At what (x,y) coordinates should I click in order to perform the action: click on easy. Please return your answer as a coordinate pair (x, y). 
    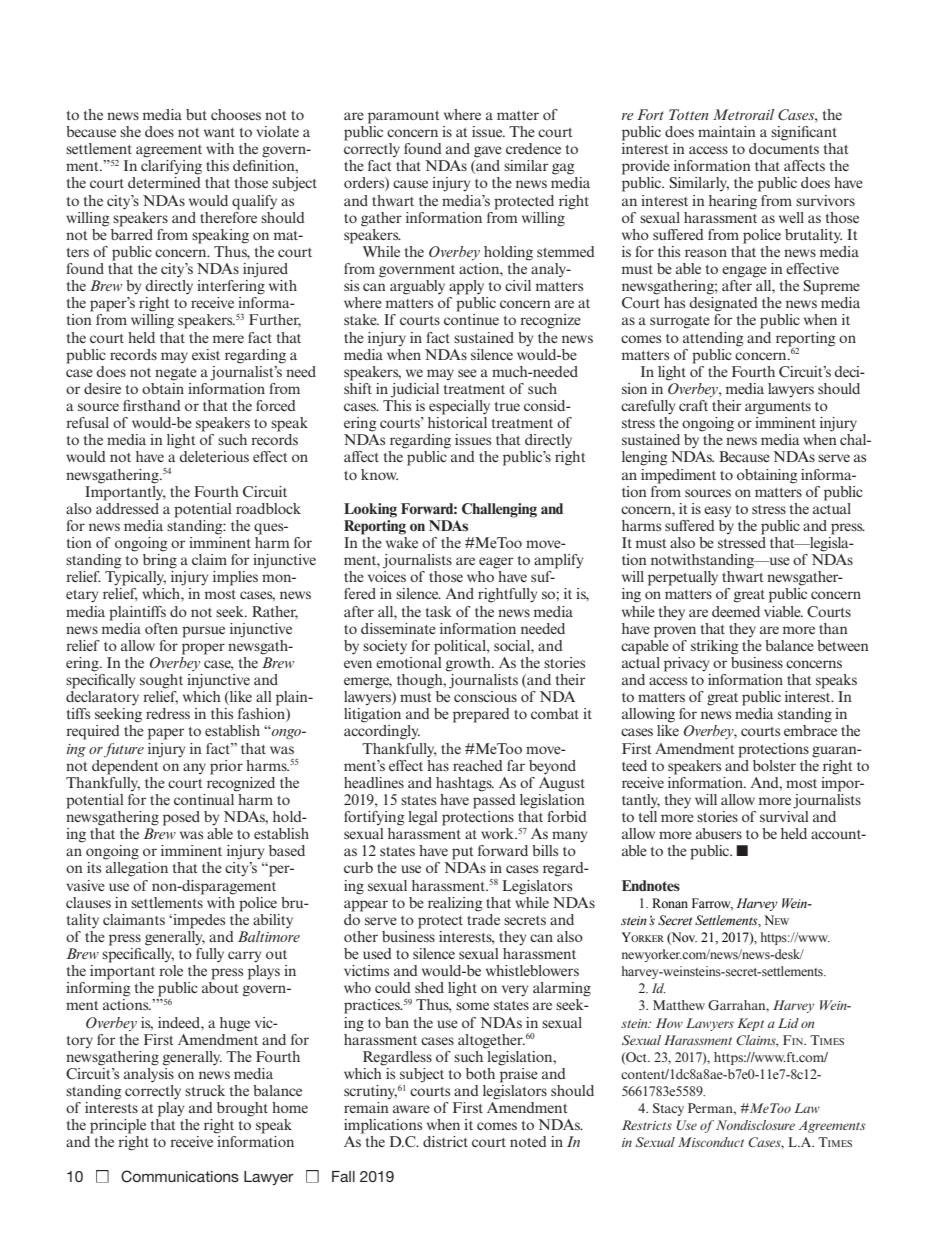
    Looking at the image, I should click on (717, 512).
